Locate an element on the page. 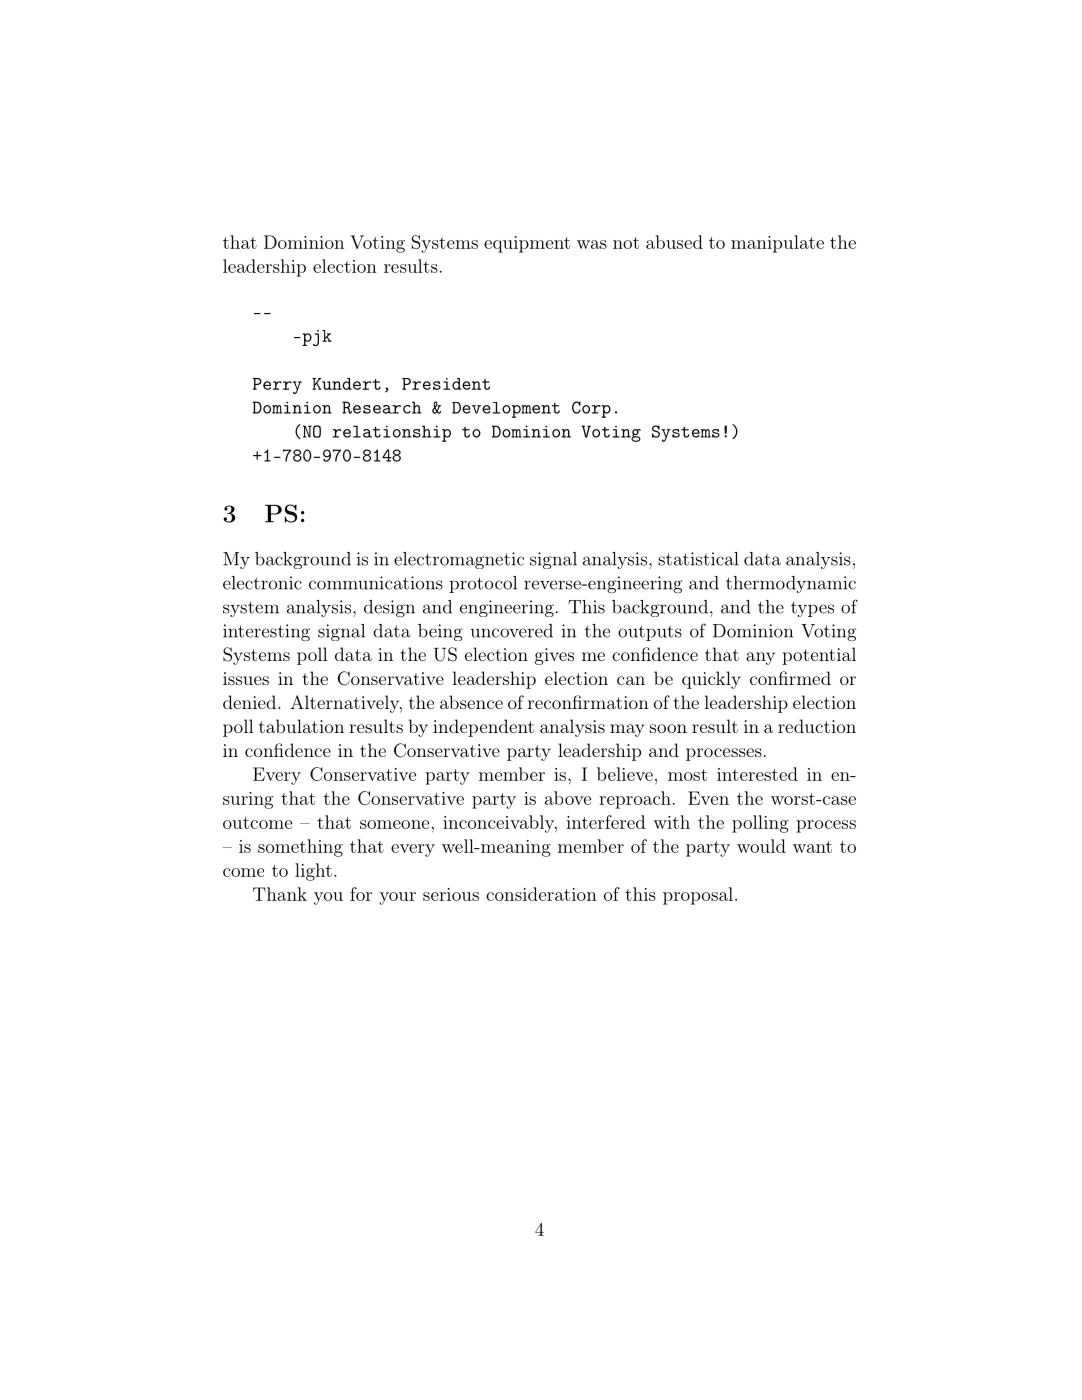 This page has width=1082, height=1400. gives is located at coordinates (554, 656).
